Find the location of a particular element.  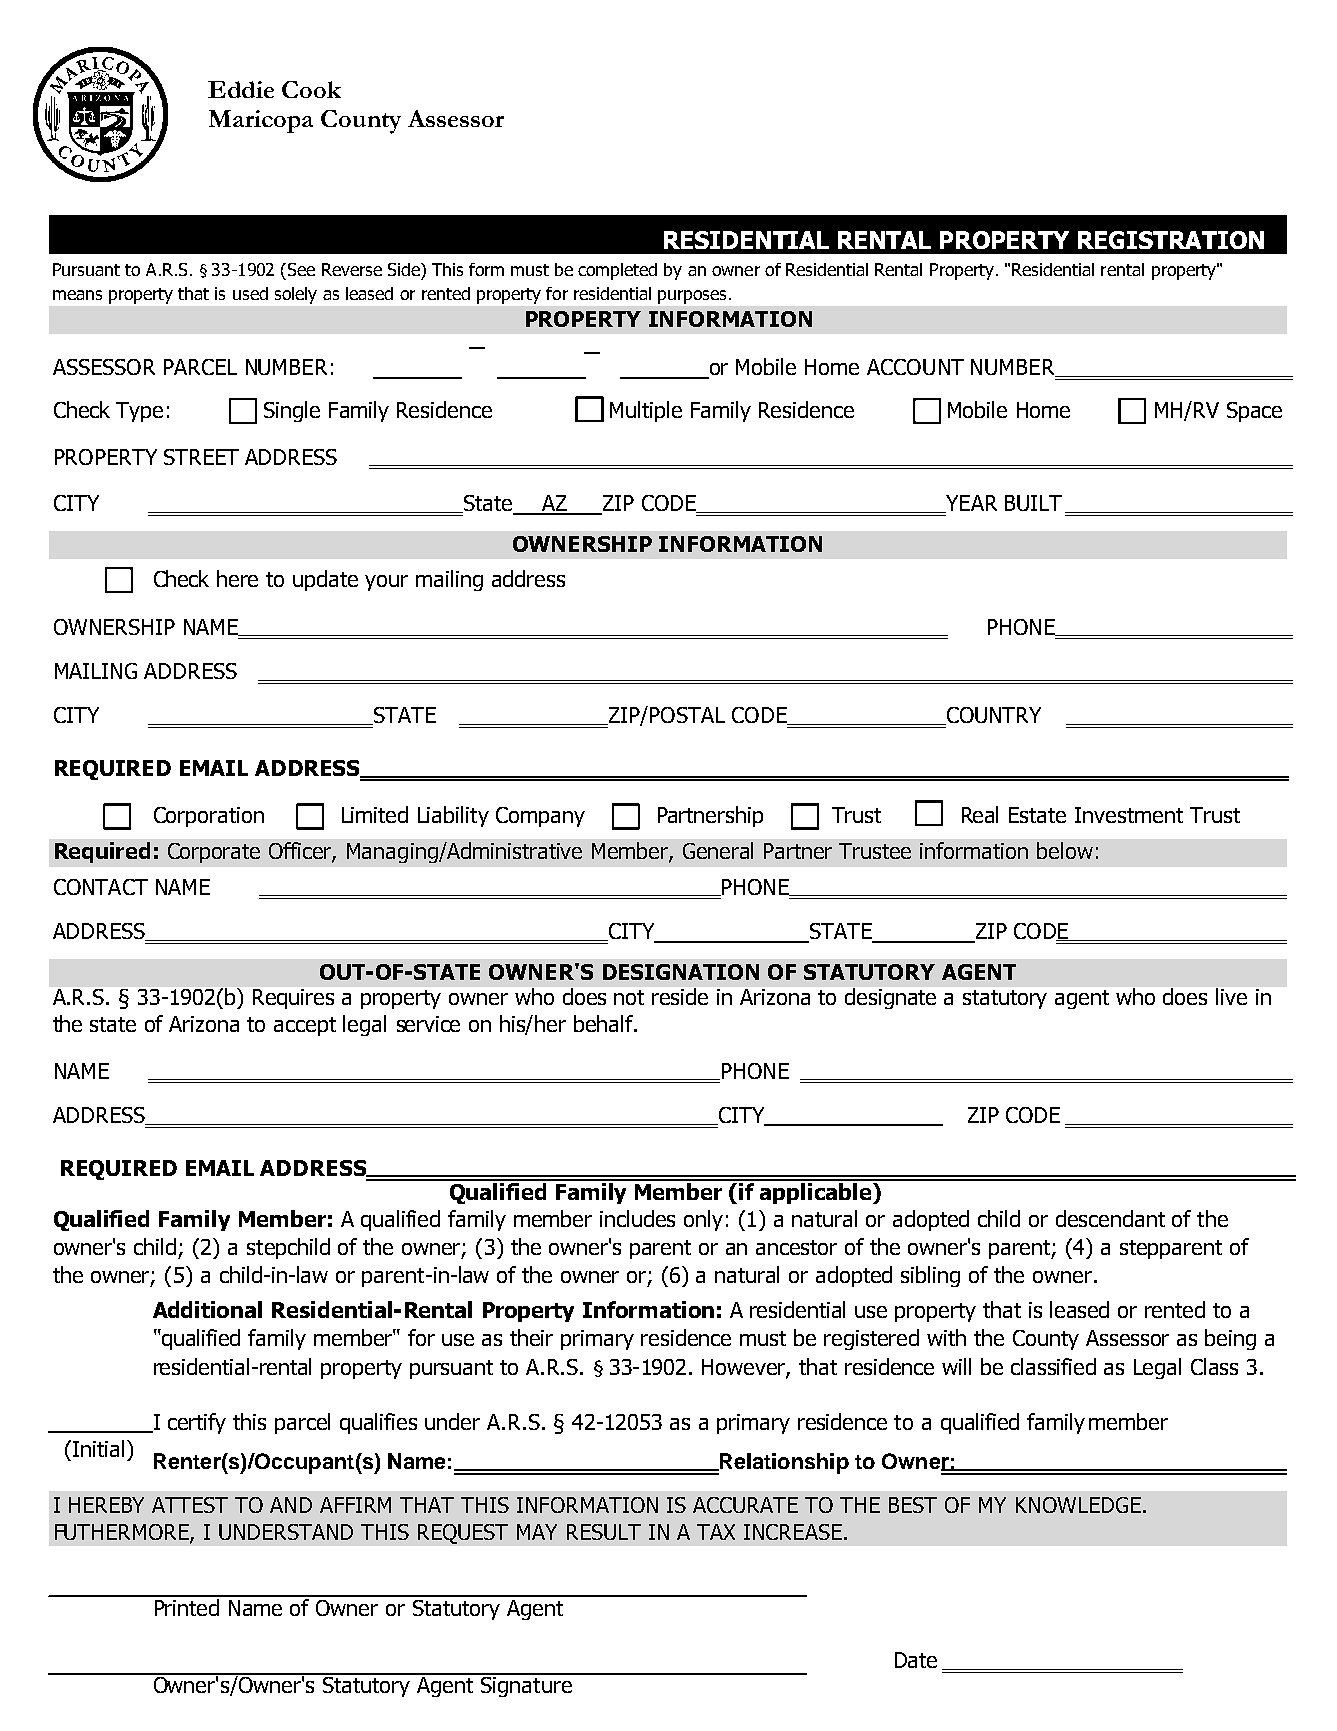

Corporation is located at coordinates (209, 817).
